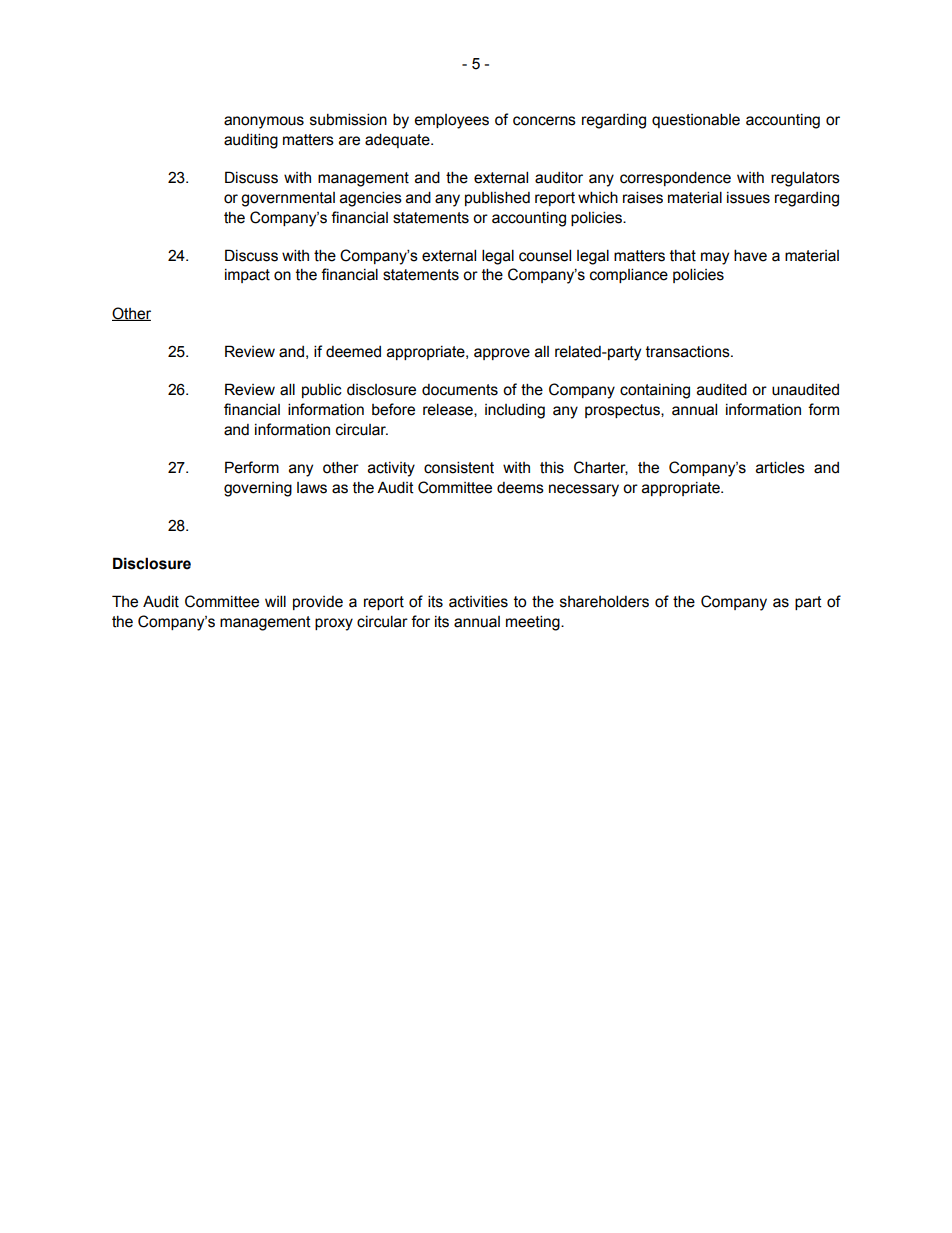 This page has width=952, height=1233. I want to click on meeting, so click(534, 623).
